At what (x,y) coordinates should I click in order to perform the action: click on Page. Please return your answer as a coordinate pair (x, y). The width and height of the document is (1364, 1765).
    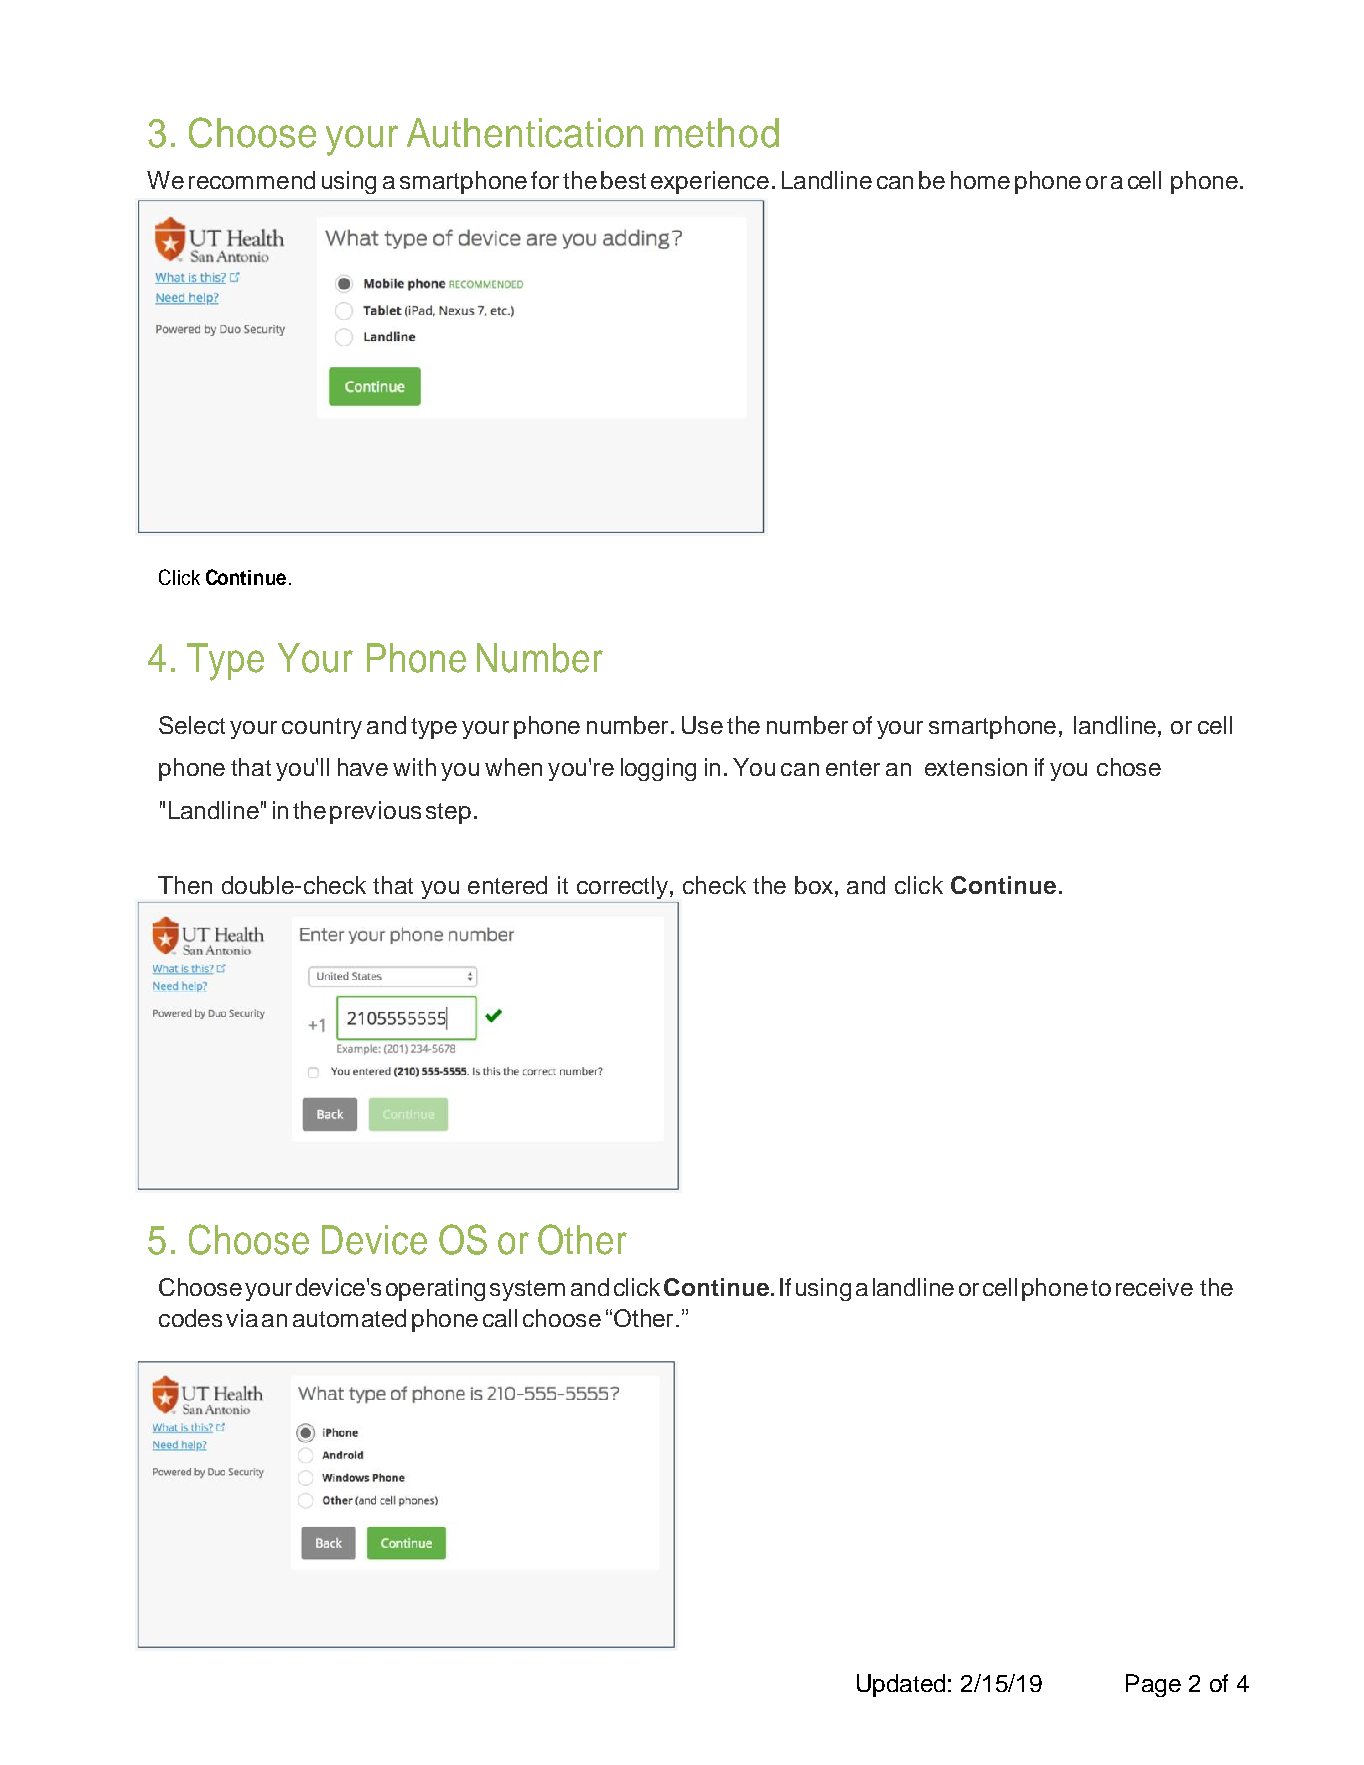
    Looking at the image, I should click on (1153, 1685).
